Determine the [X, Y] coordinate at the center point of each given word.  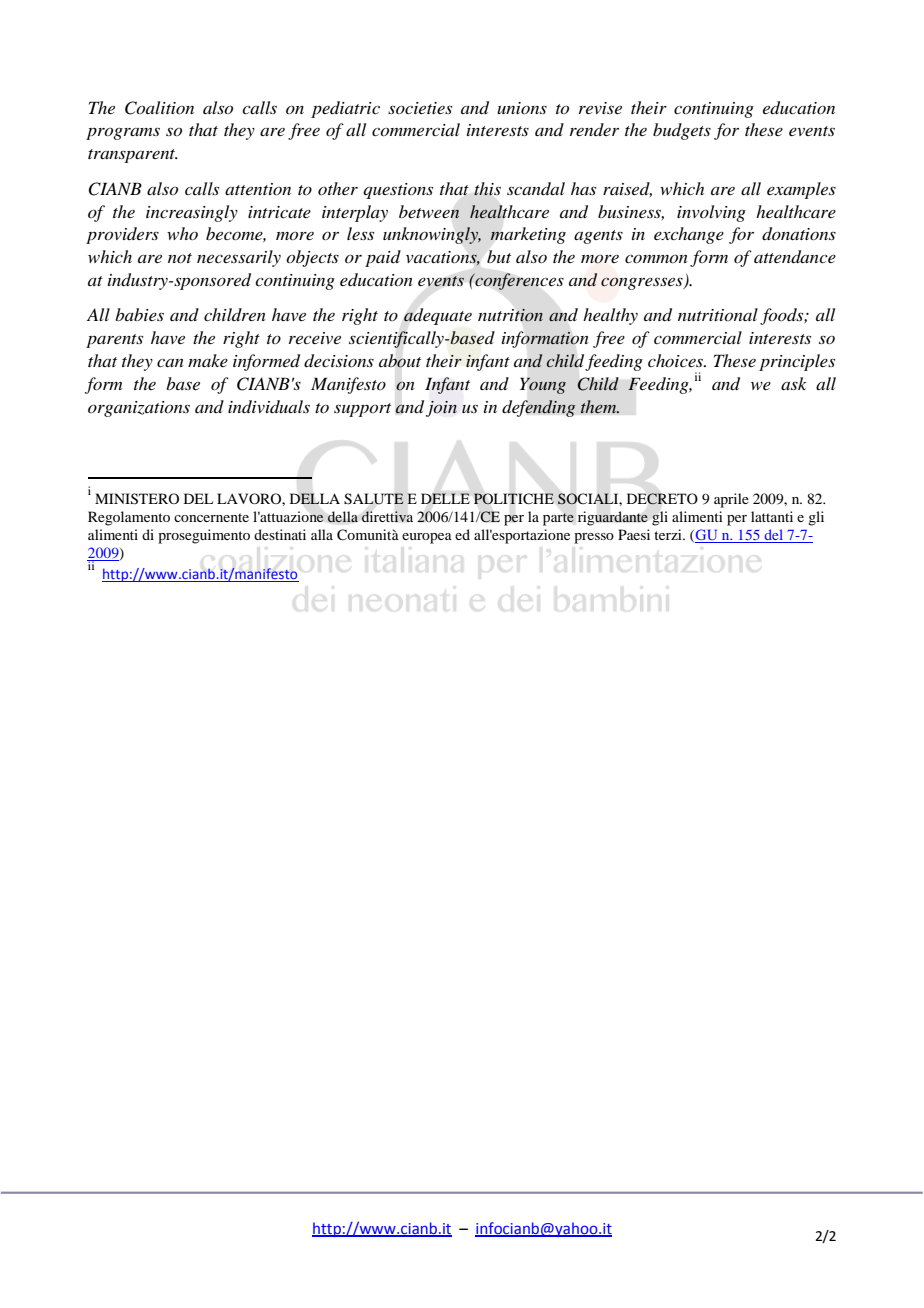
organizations [139, 409]
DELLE [445, 498]
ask [794, 383]
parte [558, 519]
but [499, 256]
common [656, 258]
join [441, 409]
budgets [682, 131]
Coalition [159, 108]
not [180, 258]
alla [322, 534]
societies [420, 108]
